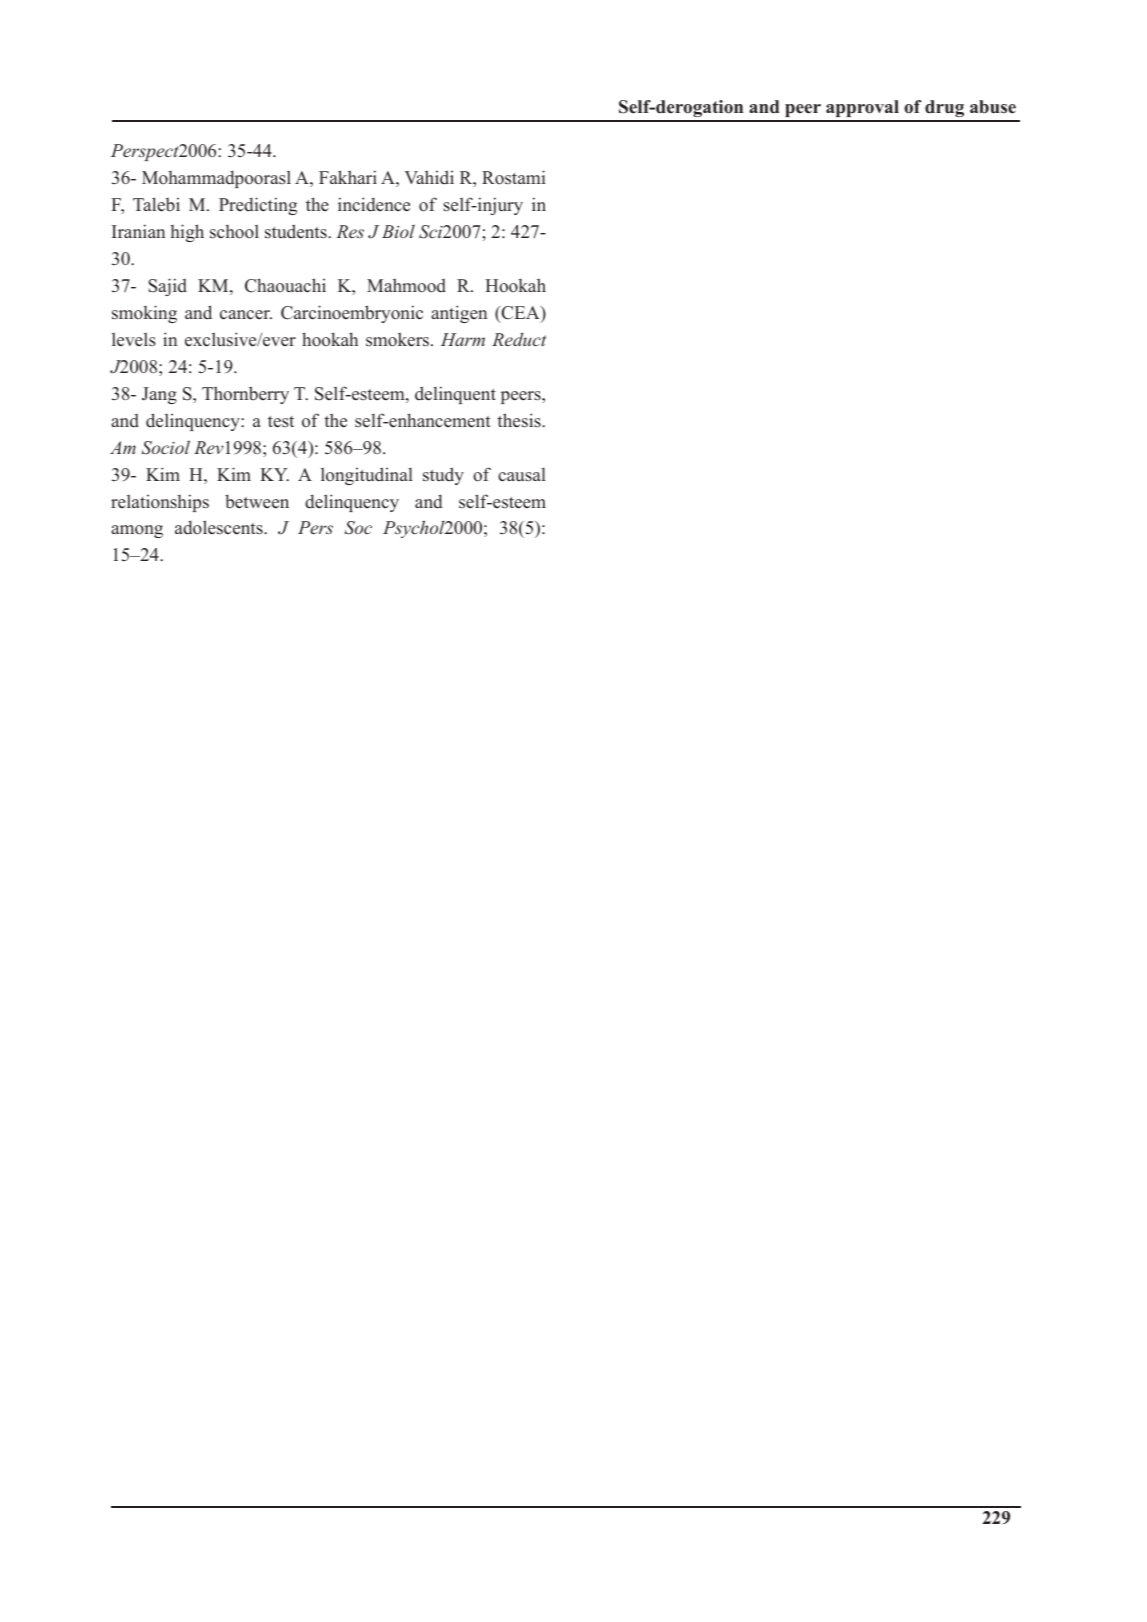 This document has height=1622, width=1147. Describe the element at coordinates (406, 285) in the document. I see `Mahmood` at that location.
